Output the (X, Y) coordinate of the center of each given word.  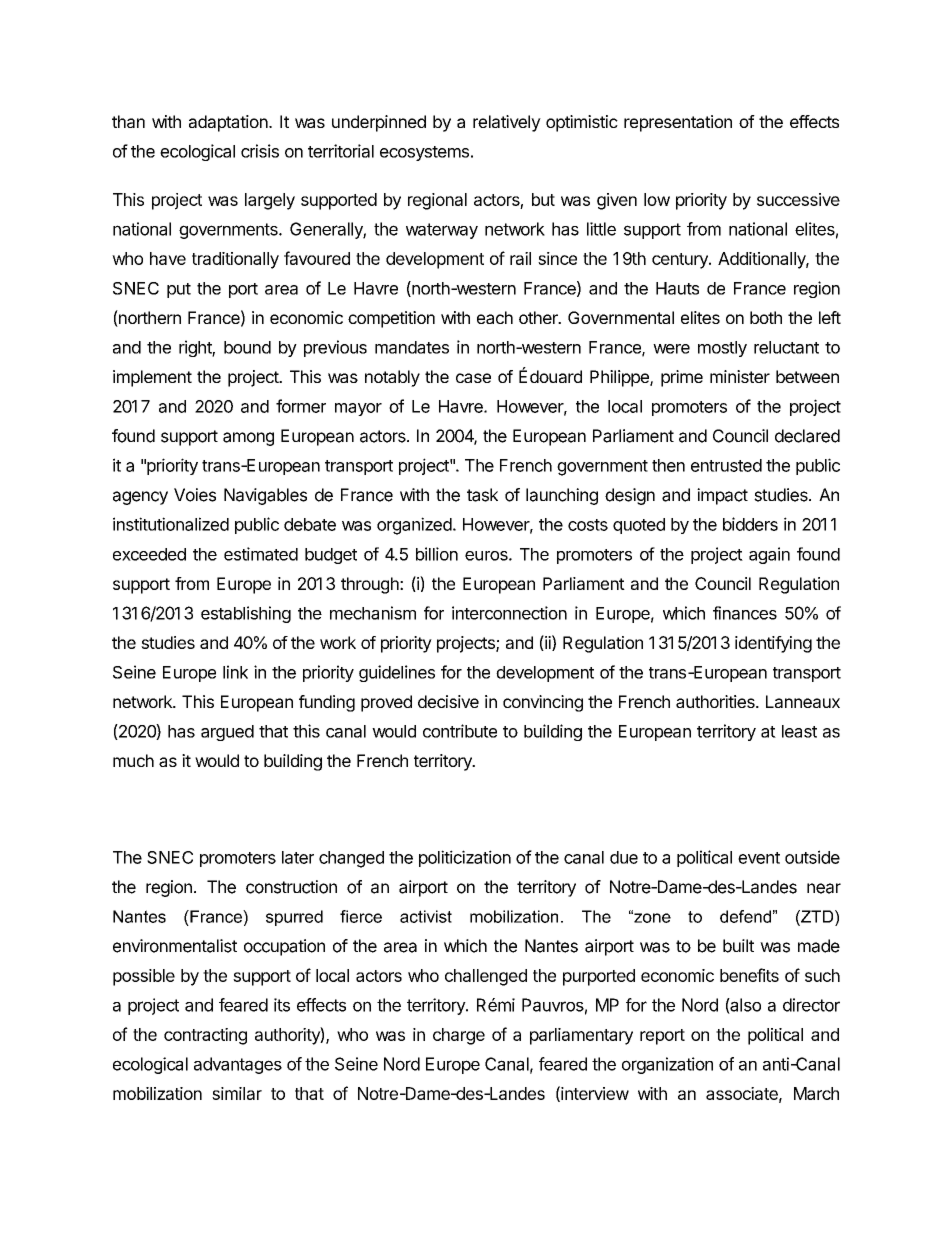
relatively (507, 123)
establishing (246, 614)
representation (678, 123)
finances (745, 613)
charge (459, 1036)
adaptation (228, 123)
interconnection (509, 613)
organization (667, 1065)
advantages (238, 1065)
